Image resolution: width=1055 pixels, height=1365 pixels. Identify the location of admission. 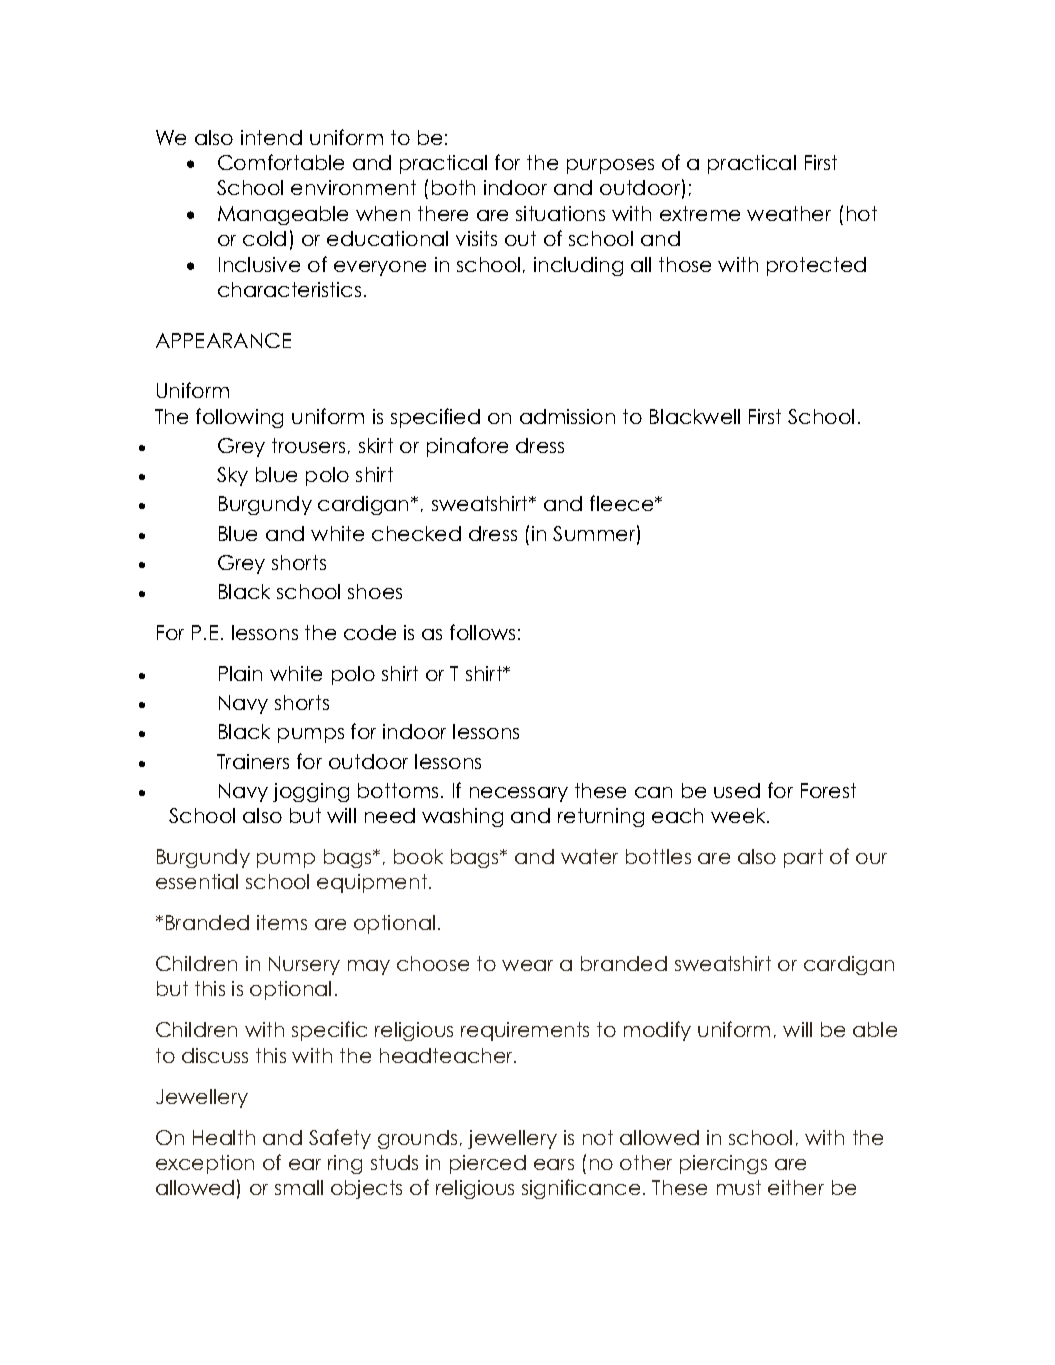
(567, 416).
